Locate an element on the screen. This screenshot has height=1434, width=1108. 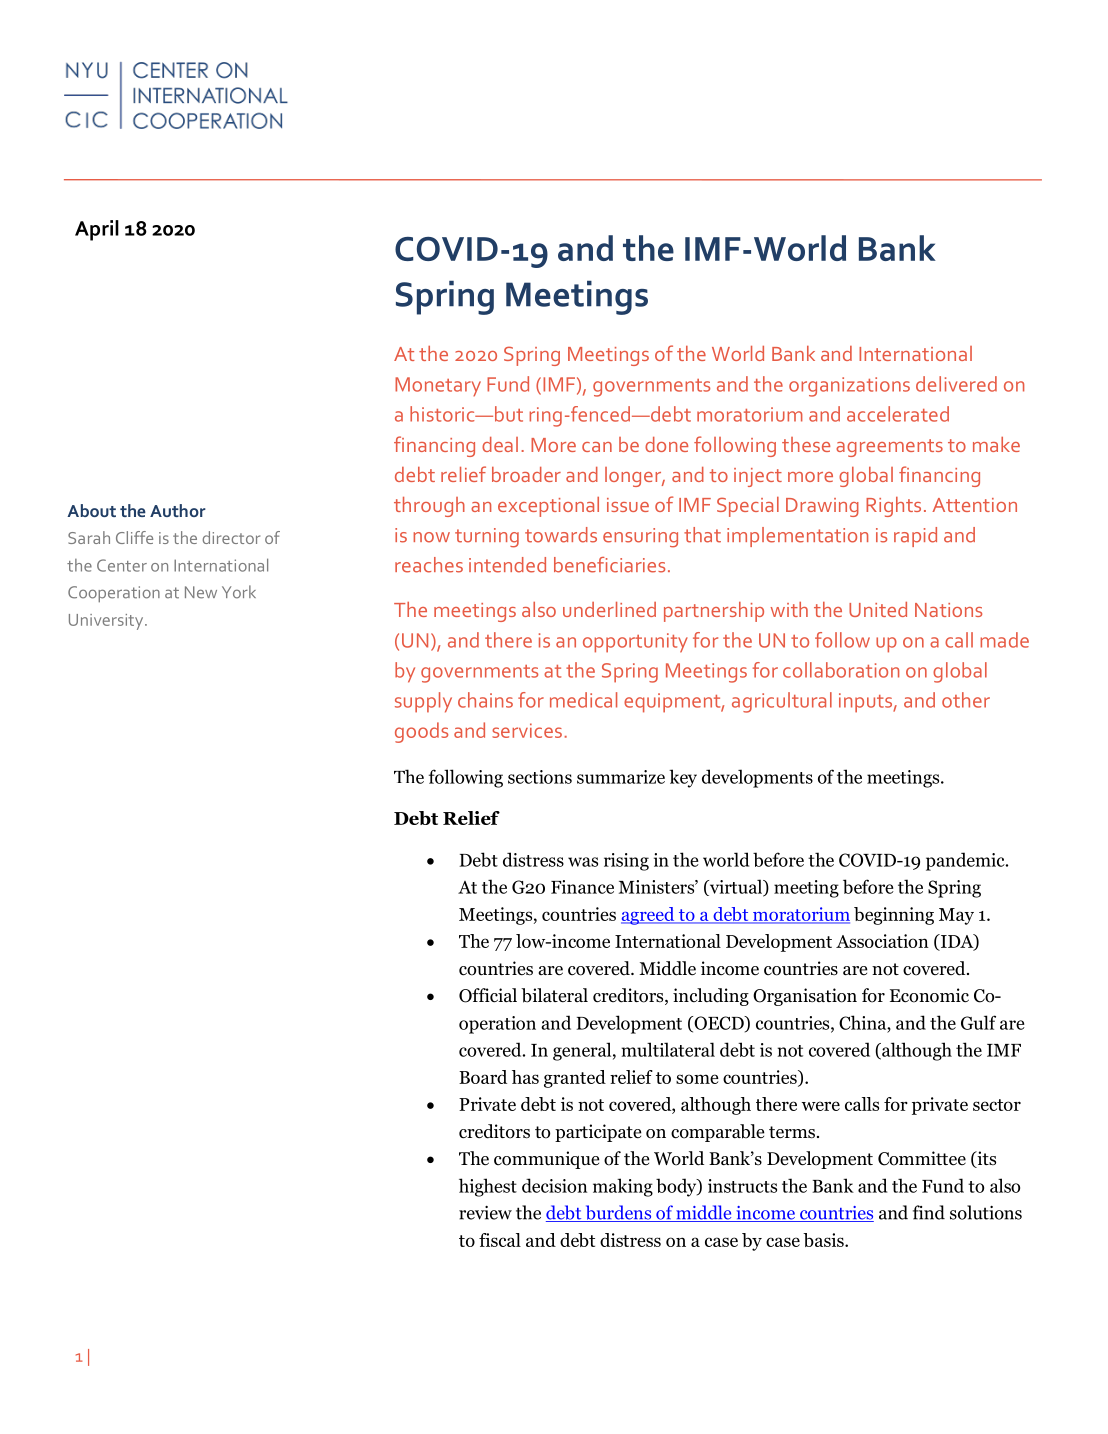
review is located at coordinates (485, 1213).
